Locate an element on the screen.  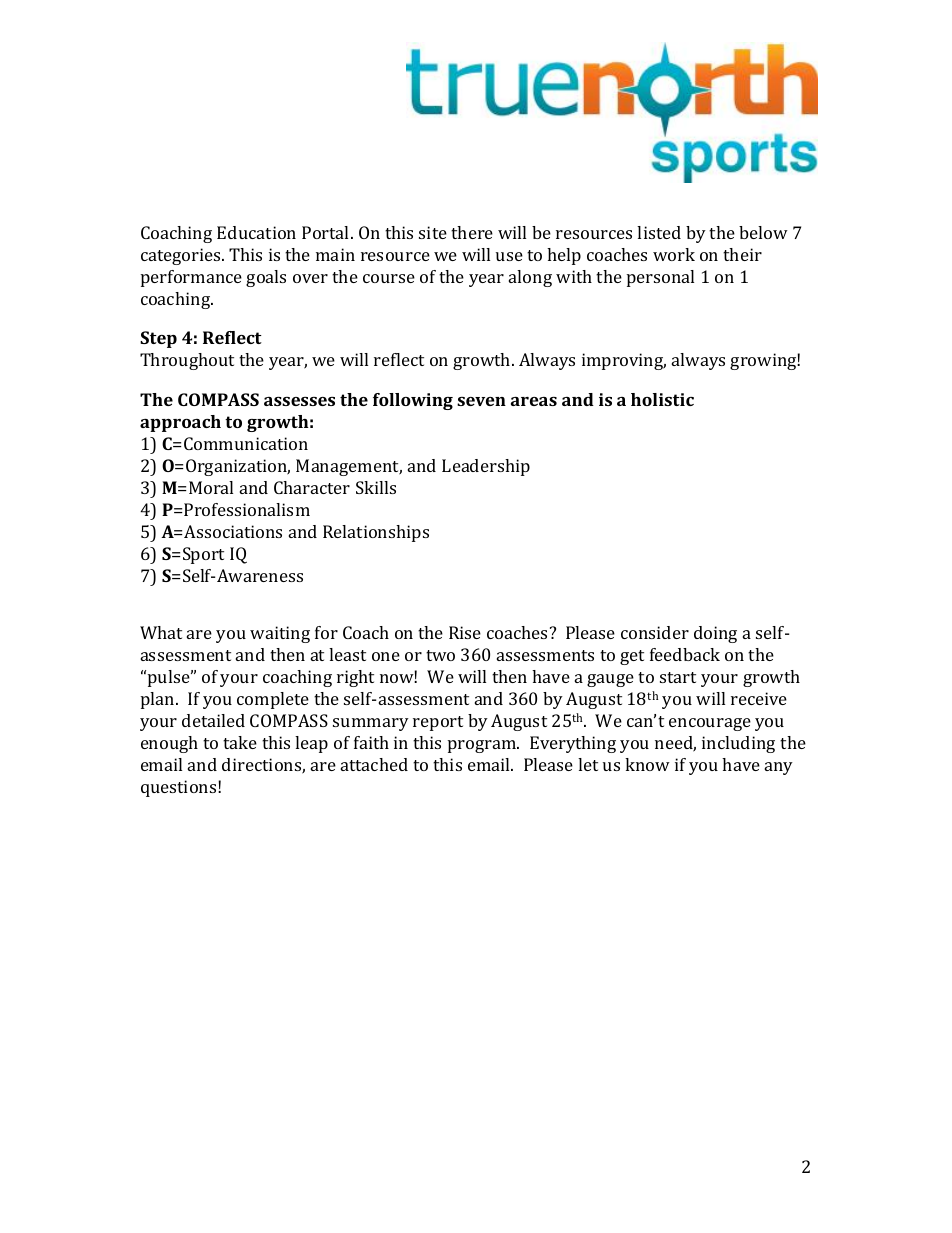
questions is located at coordinates (180, 788).
